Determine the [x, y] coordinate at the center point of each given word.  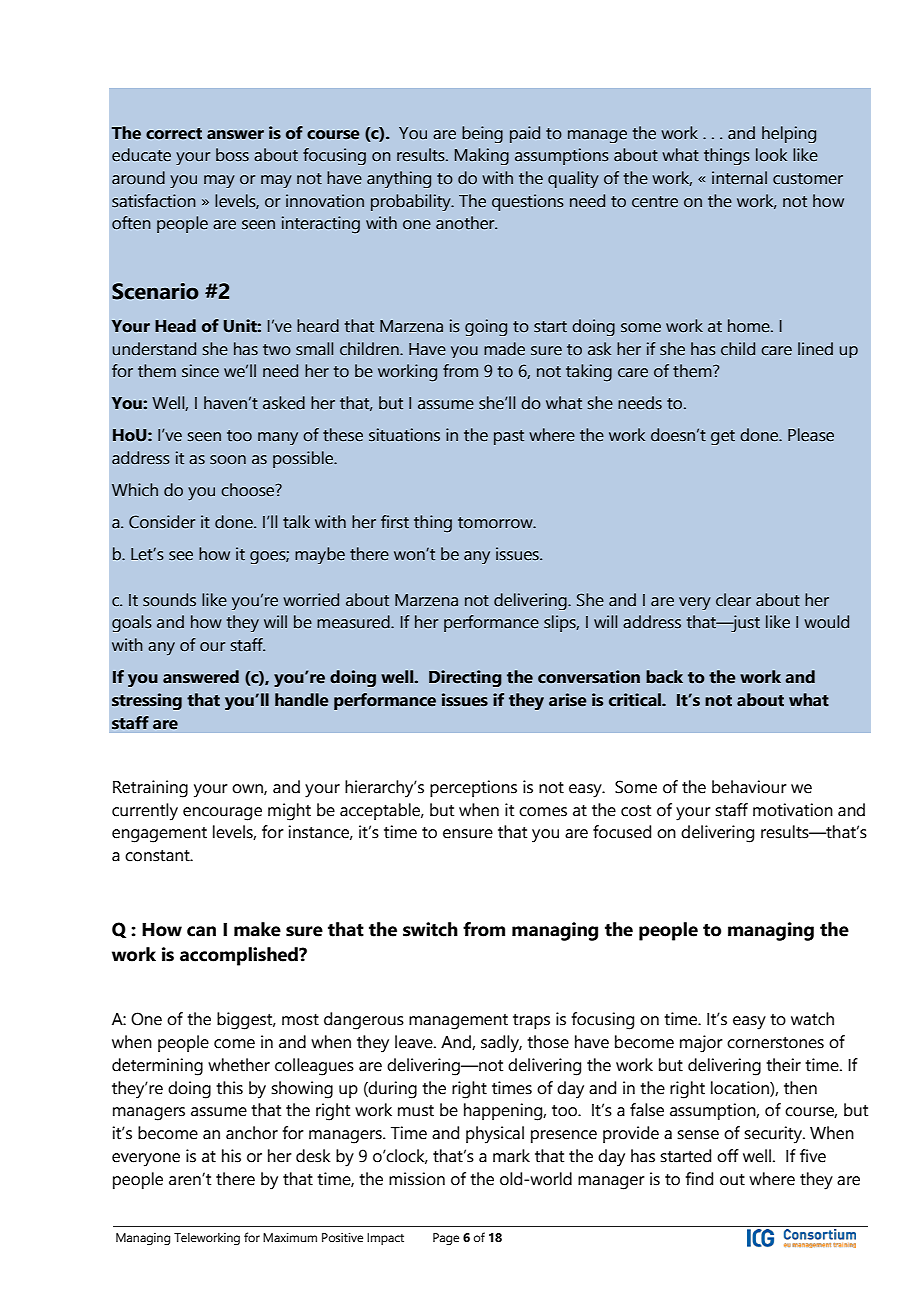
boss [232, 155]
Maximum [290, 1237]
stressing [147, 701]
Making [482, 156]
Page [446, 1239]
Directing [465, 678]
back [664, 677]
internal [739, 178]
